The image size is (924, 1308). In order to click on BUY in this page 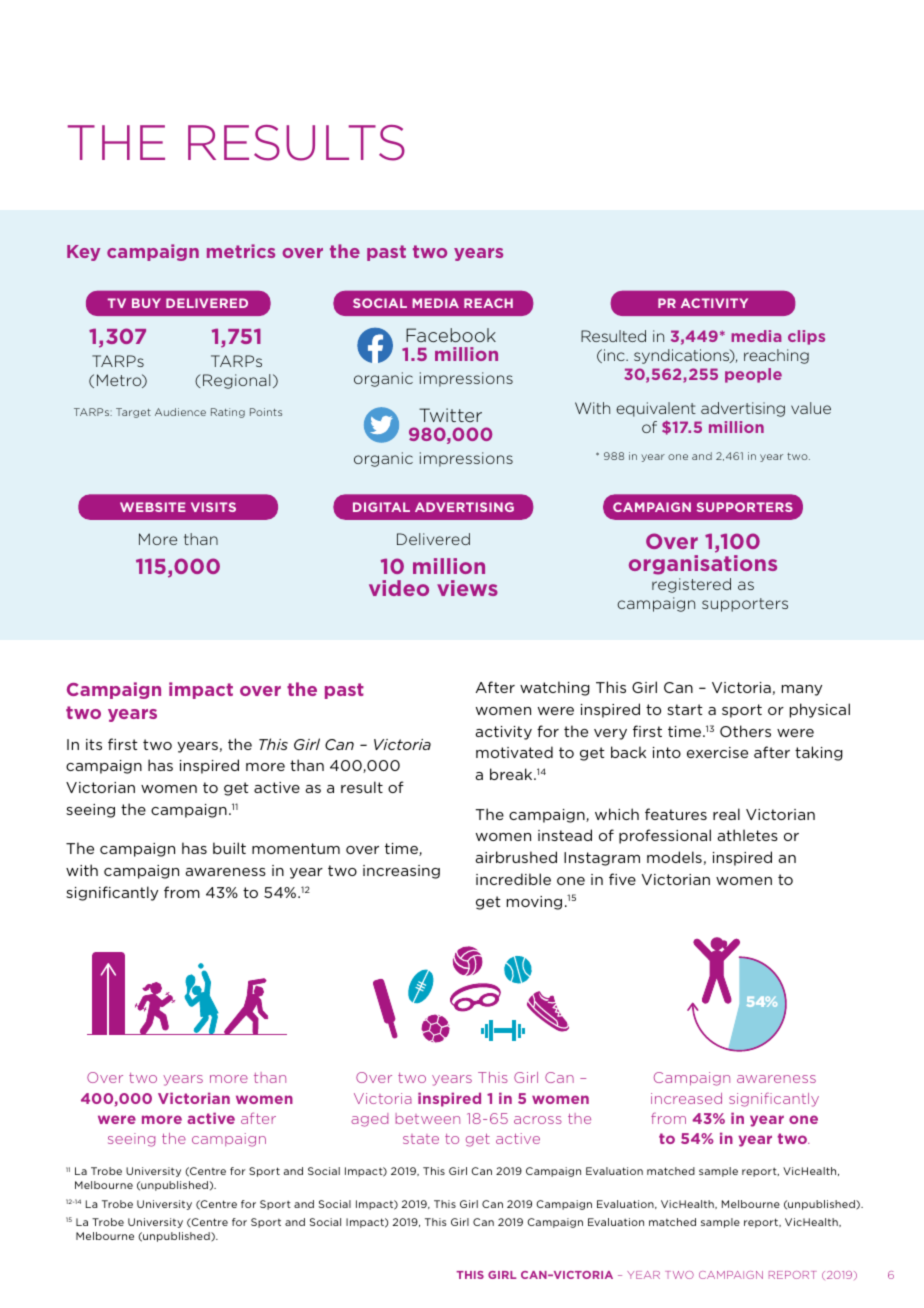, I will do `click(146, 303)`.
